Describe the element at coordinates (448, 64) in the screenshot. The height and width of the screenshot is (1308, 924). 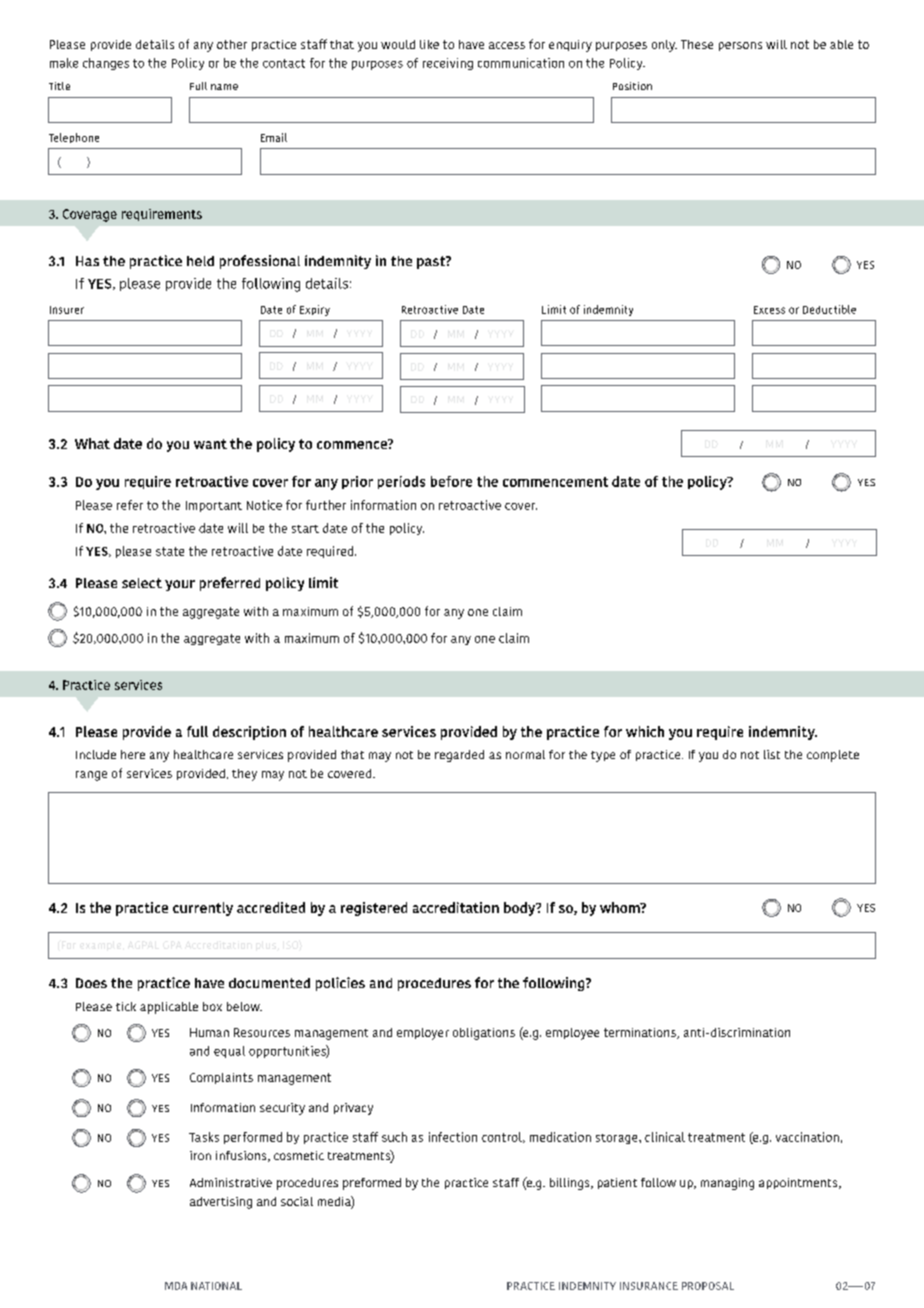
I see `receiving` at that location.
